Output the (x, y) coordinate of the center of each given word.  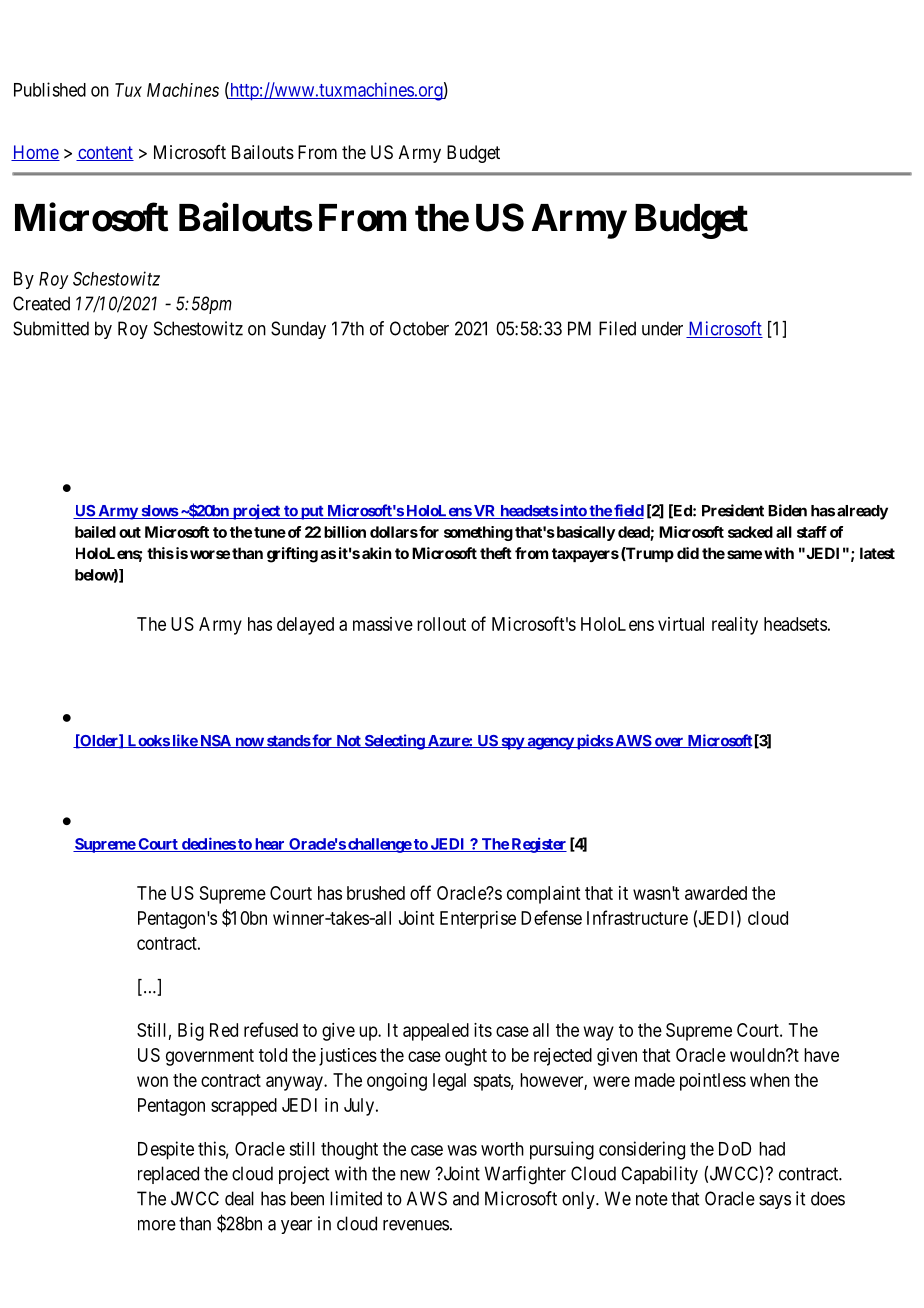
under (662, 328)
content (105, 153)
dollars (394, 532)
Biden (787, 510)
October (419, 328)
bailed (95, 532)
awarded (716, 893)
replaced (168, 1175)
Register (538, 845)
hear (269, 845)
